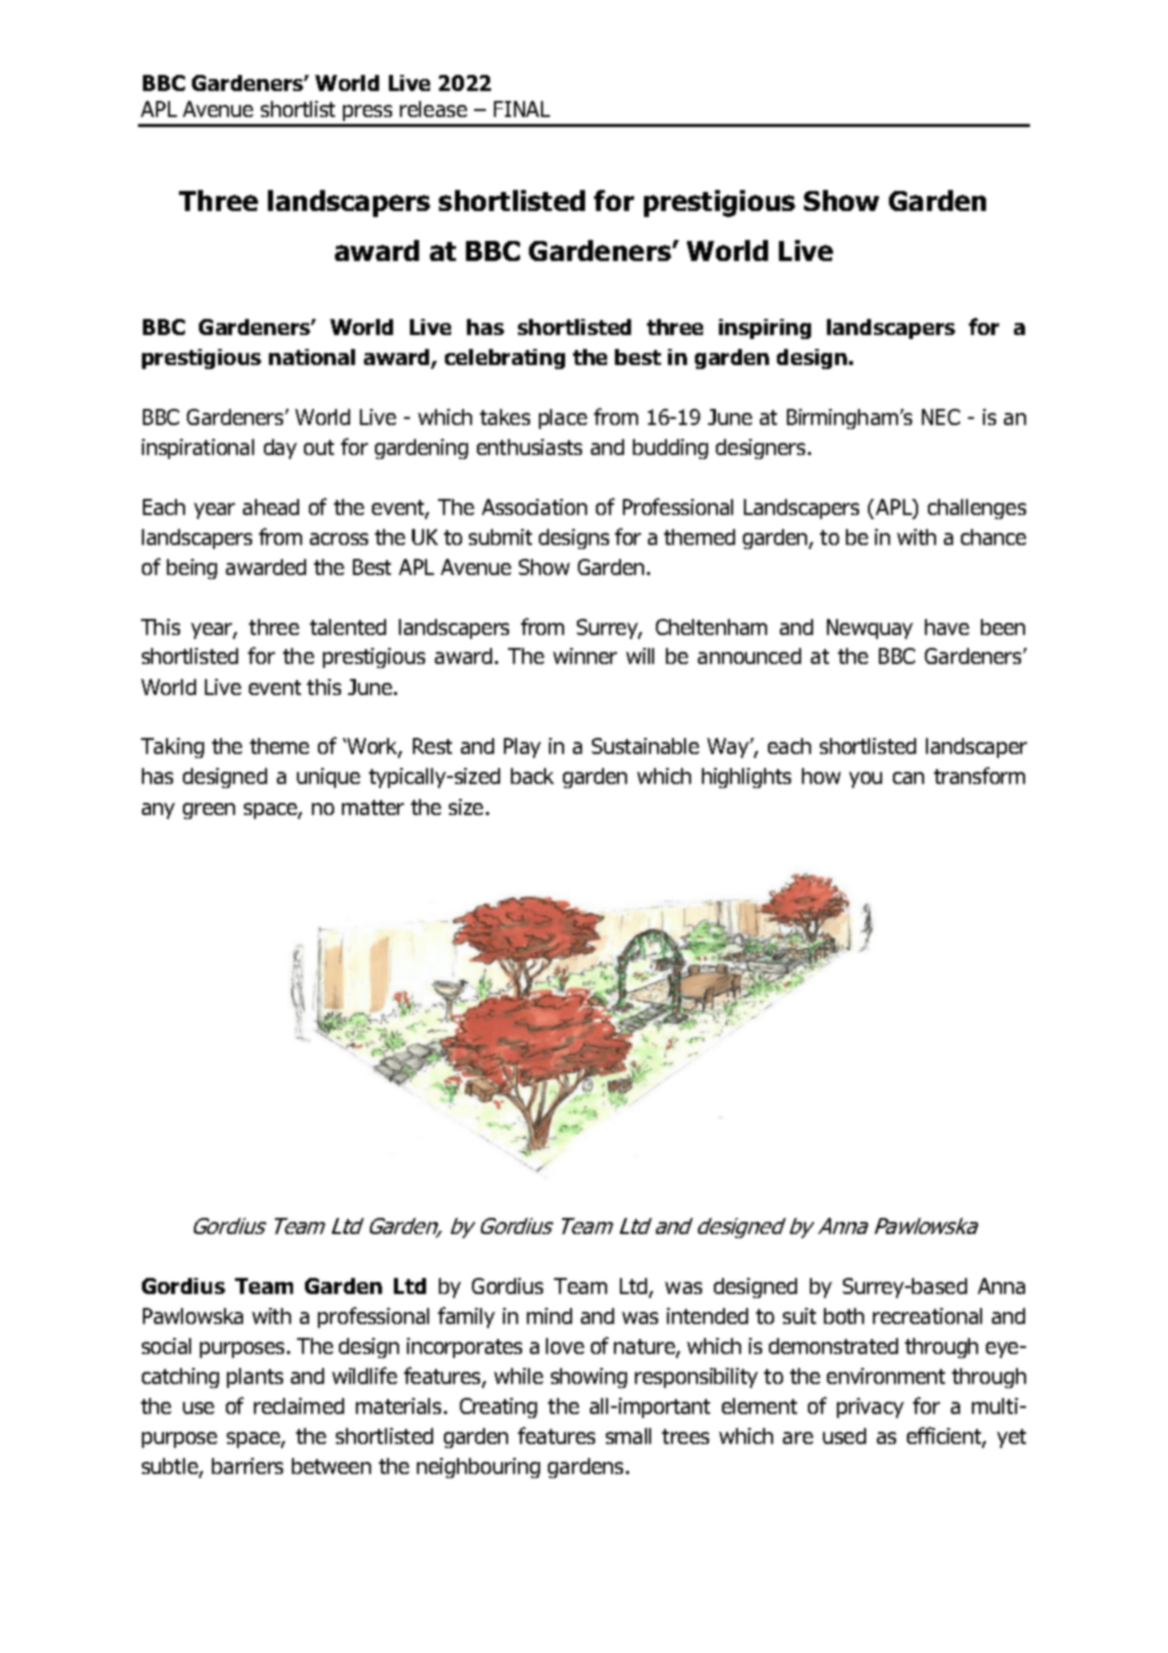 The height and width of the screenshot is (1653, 1168). I want to click on back, so click(532, 776).
